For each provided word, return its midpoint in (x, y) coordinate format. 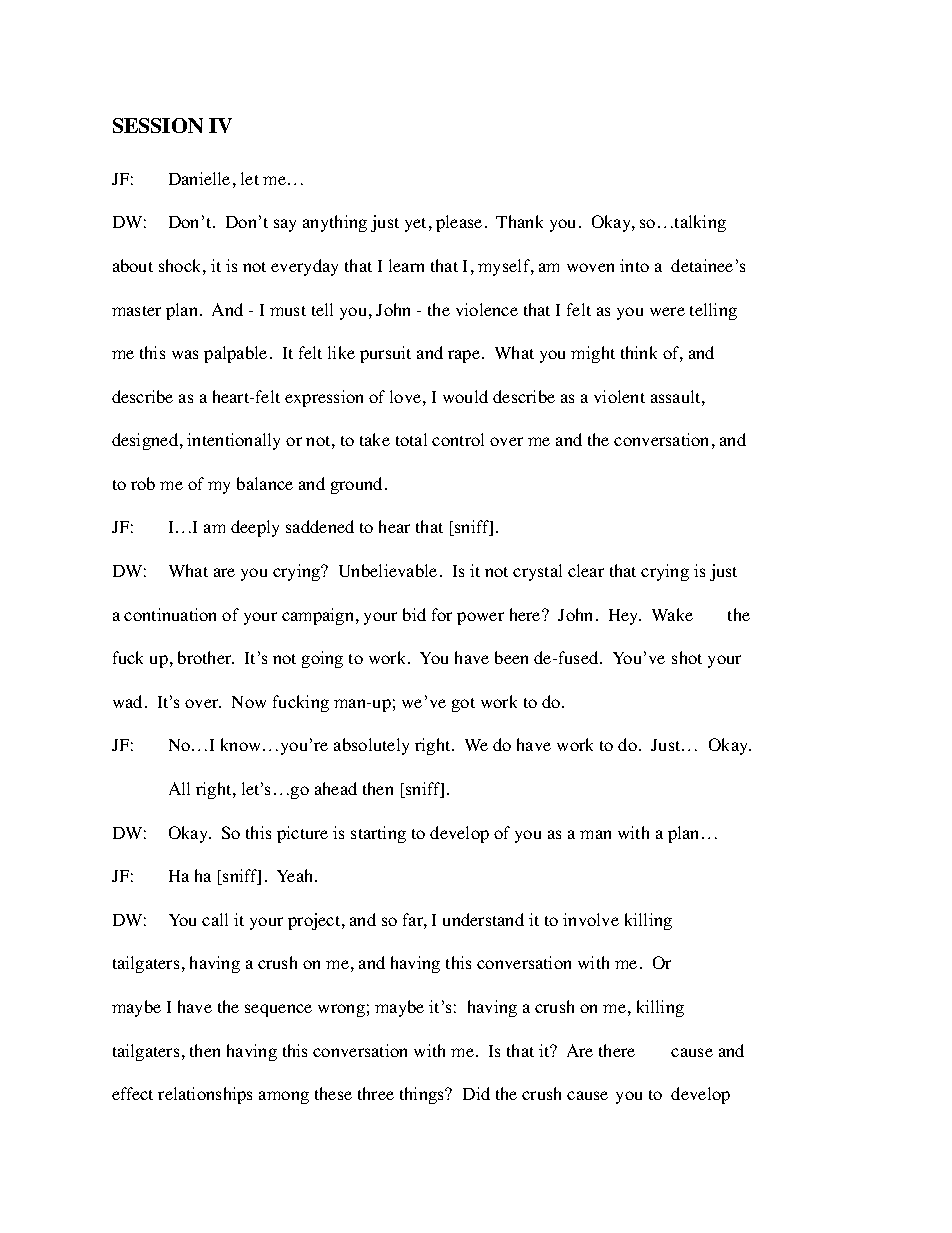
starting (378, 834)
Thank (519, 221)
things (423, 1095)
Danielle (199, 178)
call (215, 919)
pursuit (385, 354)
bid (414, 614)
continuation (170, 614)
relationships (205, 1095)
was (185, 354)
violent (619, 396)
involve (591, 919)
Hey (625, 617)
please (459, 223)
